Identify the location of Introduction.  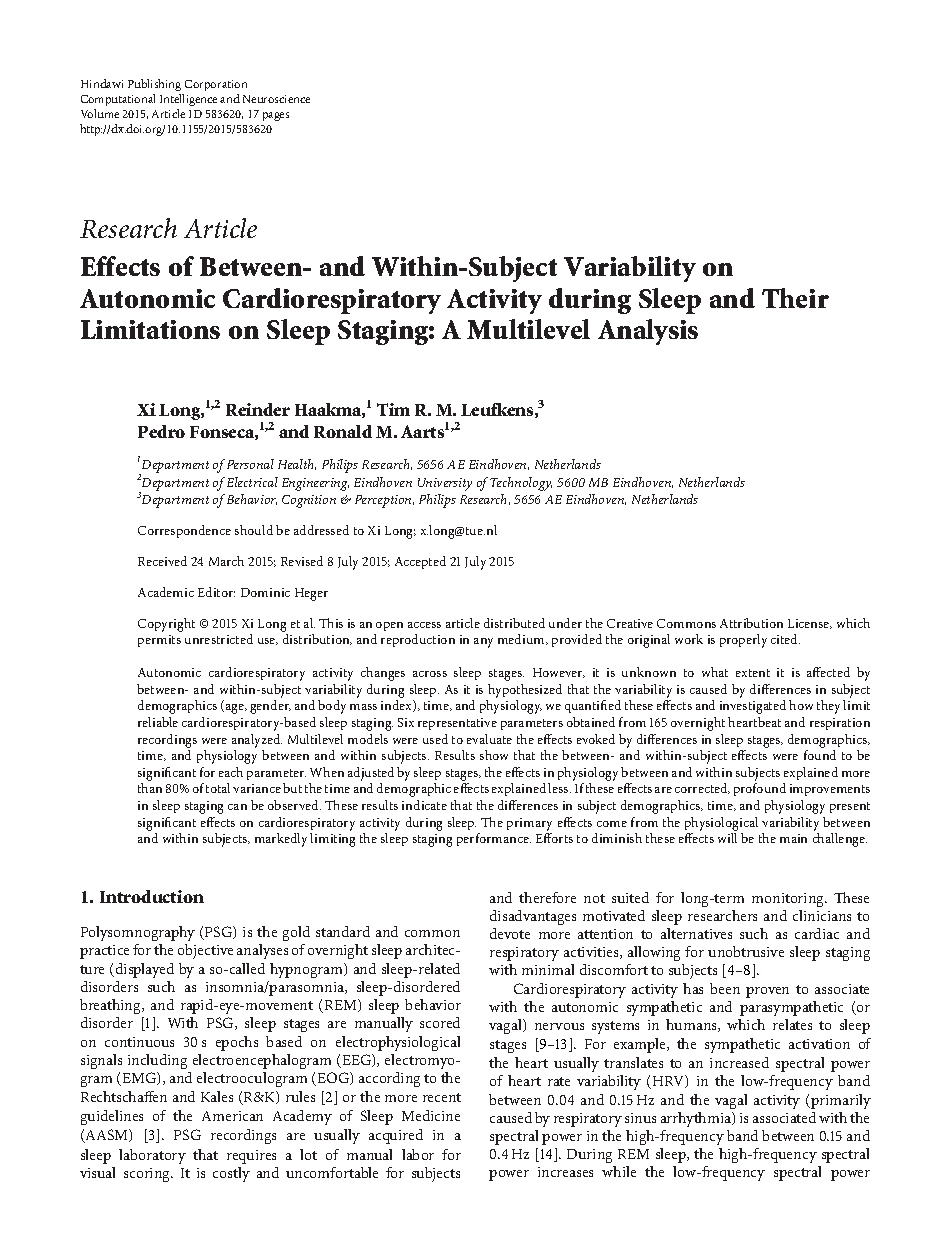
(152, 896).
